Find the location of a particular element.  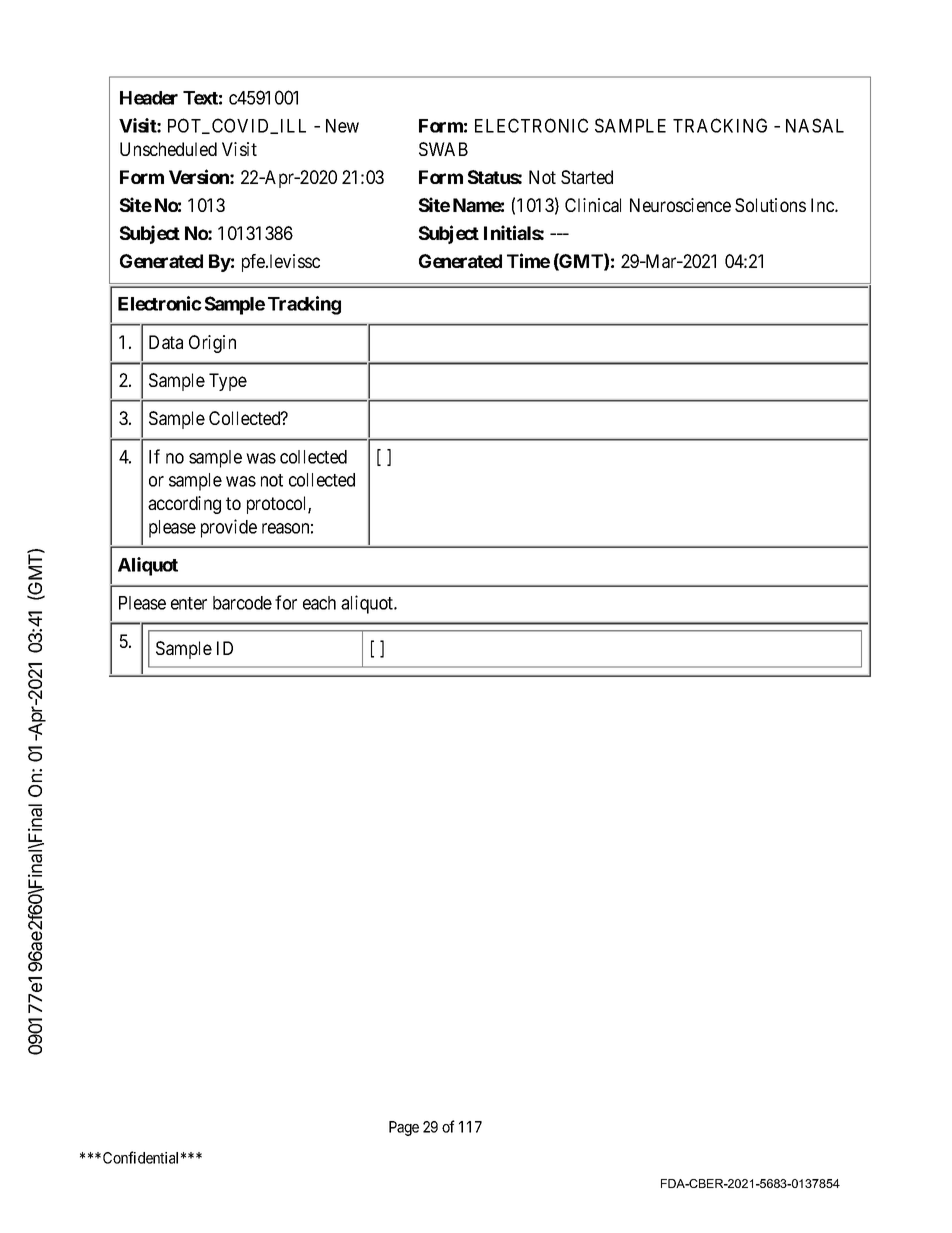

Unscheduled is located at coordinates (168, 149).
